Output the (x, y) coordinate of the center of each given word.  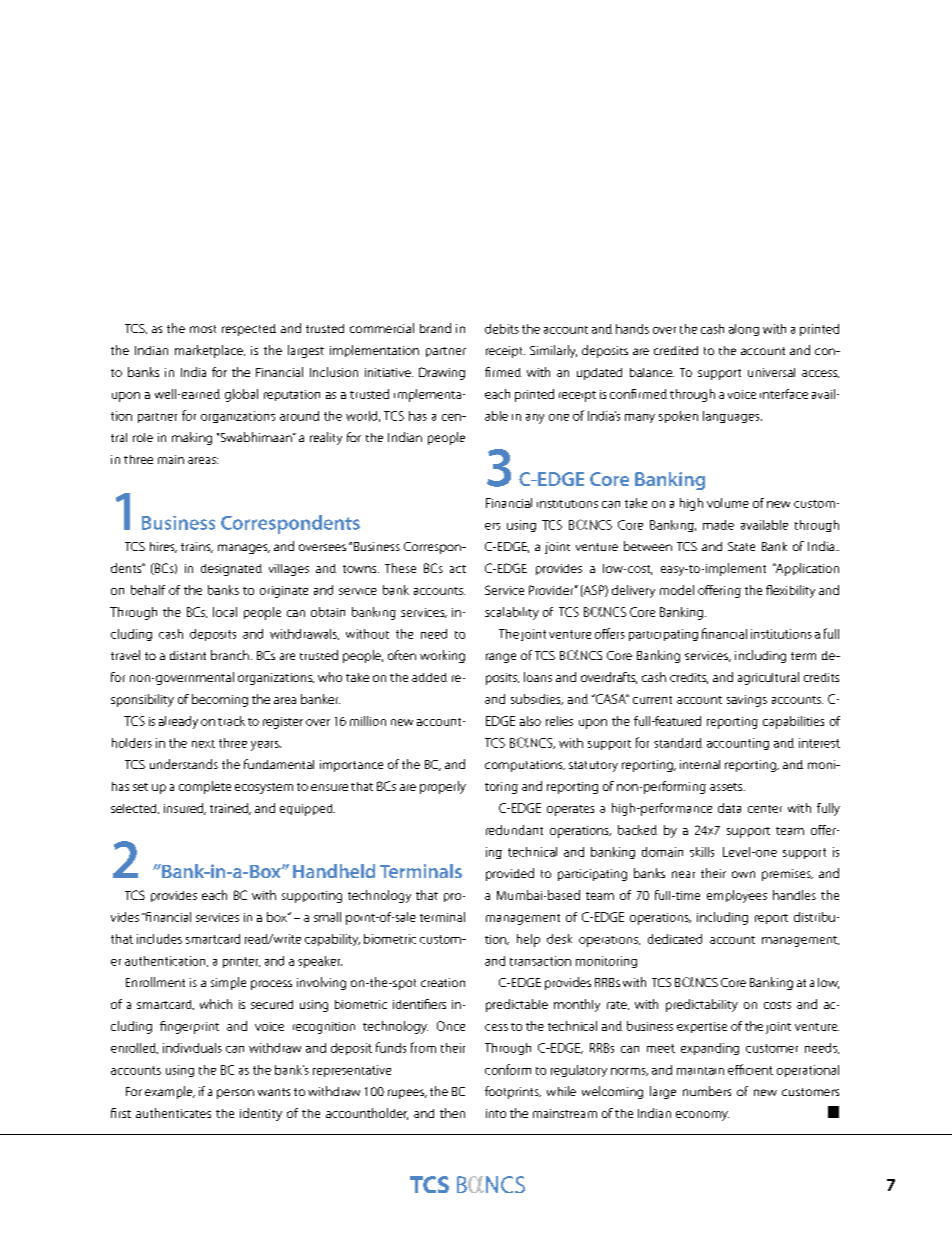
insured (185, 809)
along (744, 330)
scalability (512, 613)
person (235, 1094)
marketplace (210, 351)
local (225, 612)
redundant (514, 830)
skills (702, 852)
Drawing (442, 373)
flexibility (790, 591)
